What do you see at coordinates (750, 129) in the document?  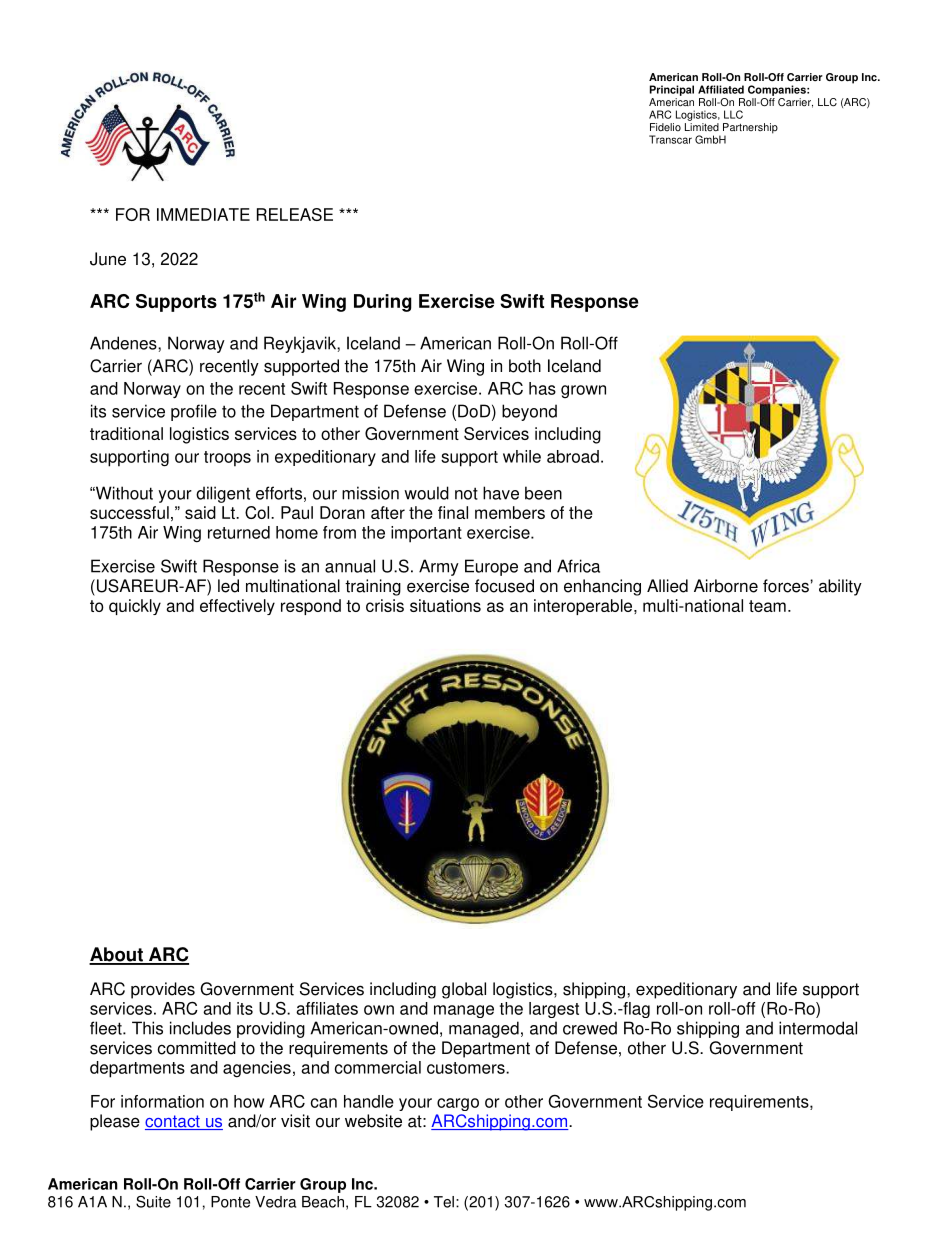 I see `Partnership` at bounding box center [750, 129].
